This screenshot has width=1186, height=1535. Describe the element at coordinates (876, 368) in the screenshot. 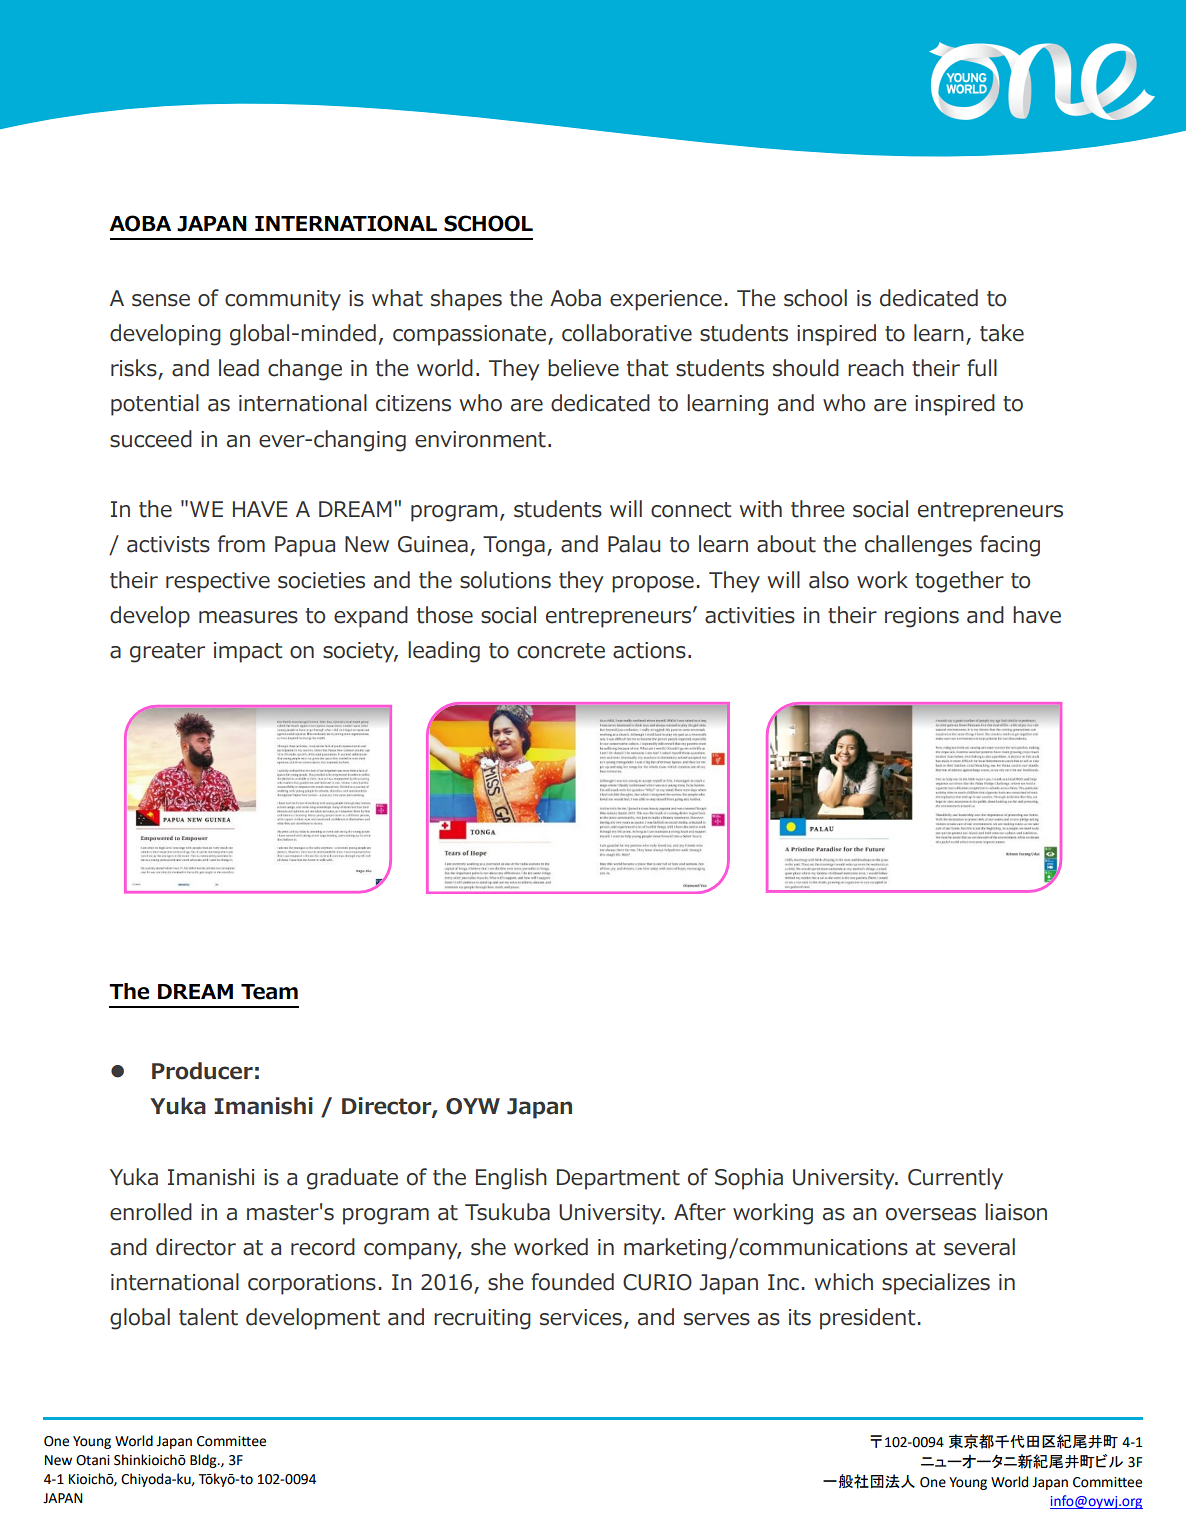

I see `reach` at that location.
